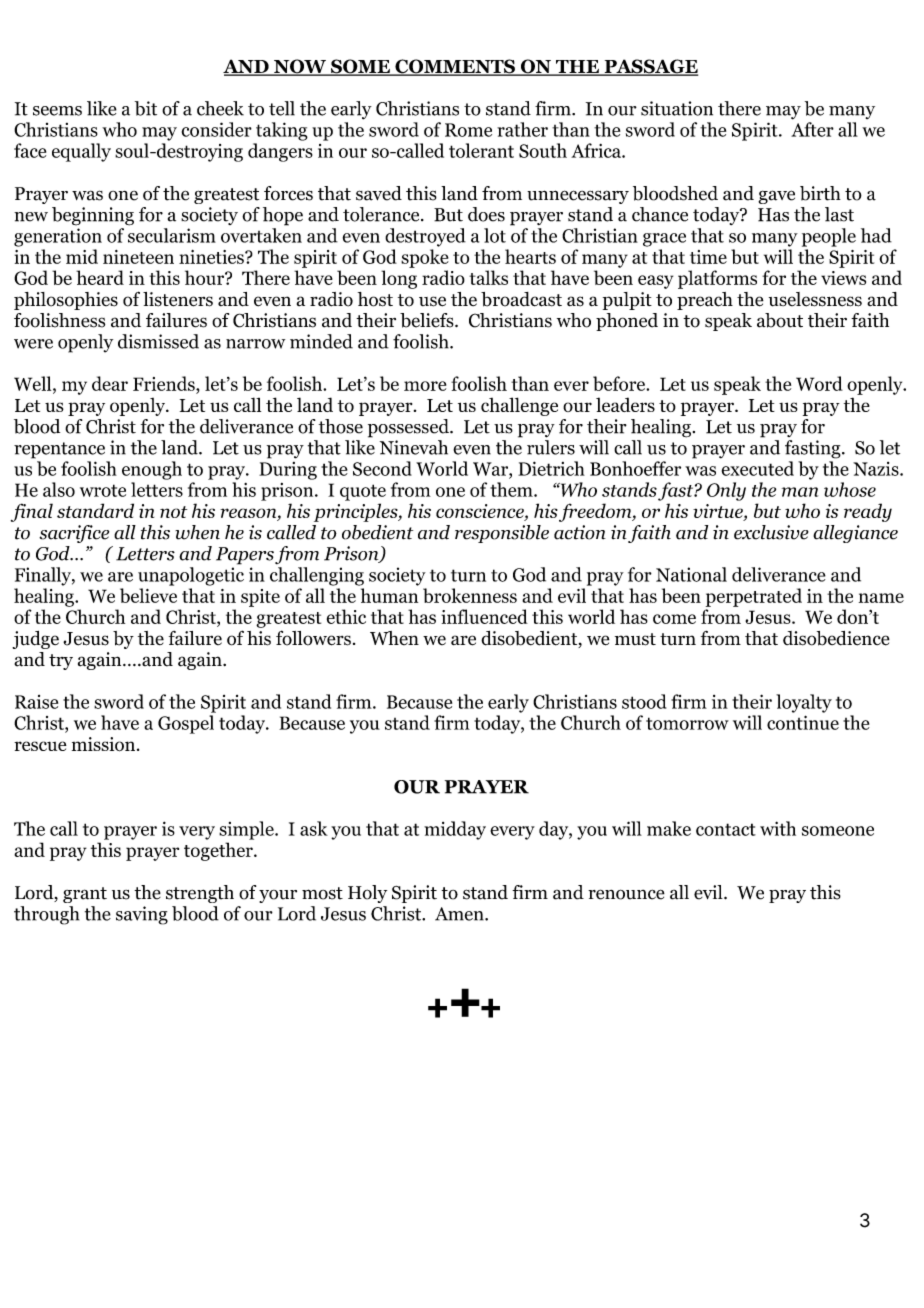 The width and height of the screenshot is (924, 1308). I want to click on influenced, so click(484, 616).
